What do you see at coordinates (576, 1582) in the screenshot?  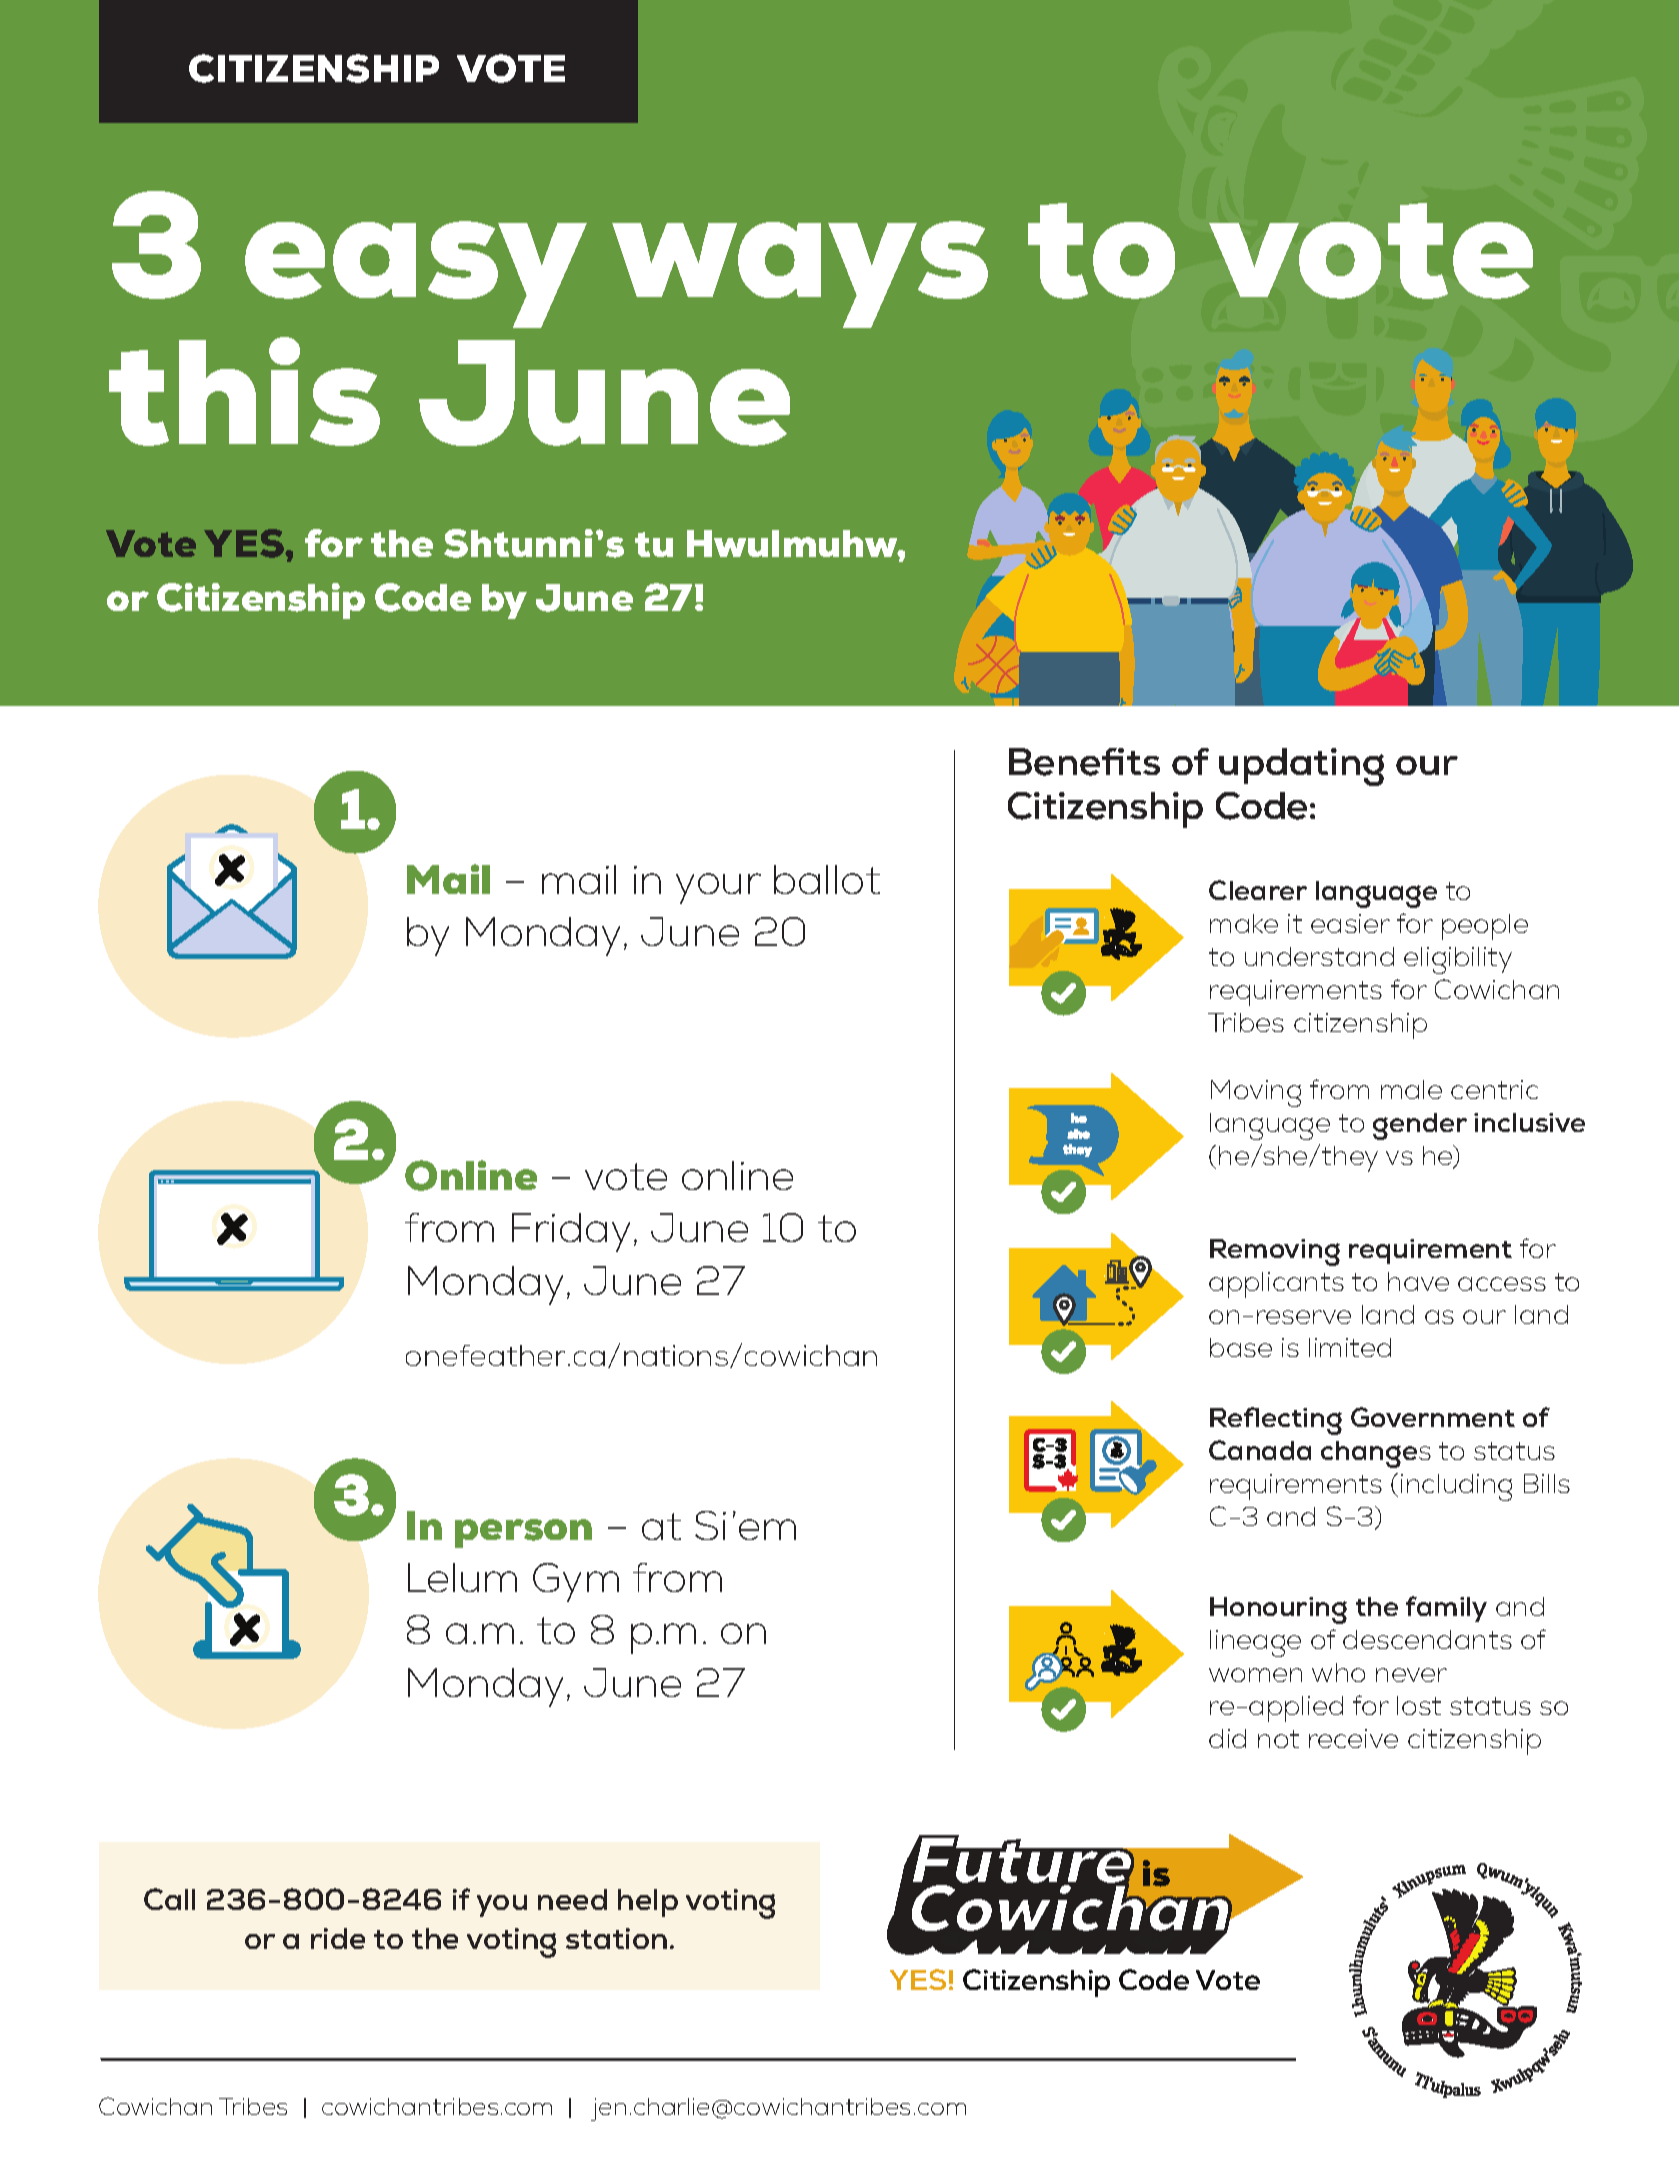 I see `Gym` at bounding box center [576, 1582].
